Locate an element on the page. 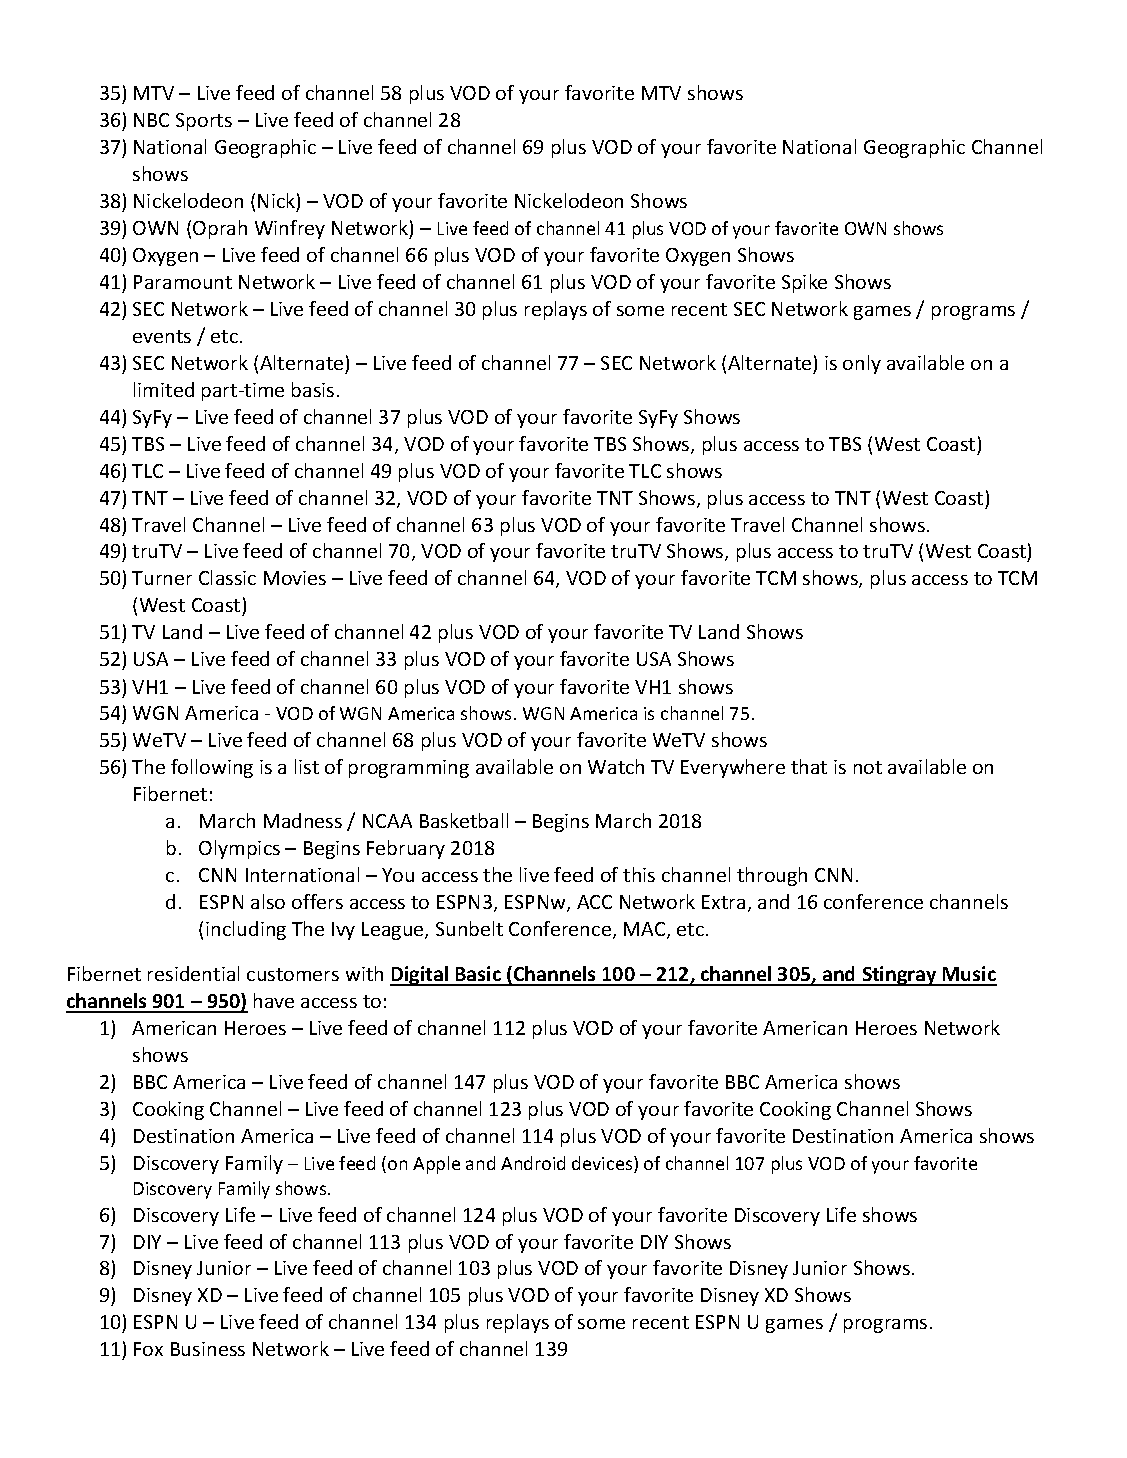  Movies is located at coordinates (295, 578).
